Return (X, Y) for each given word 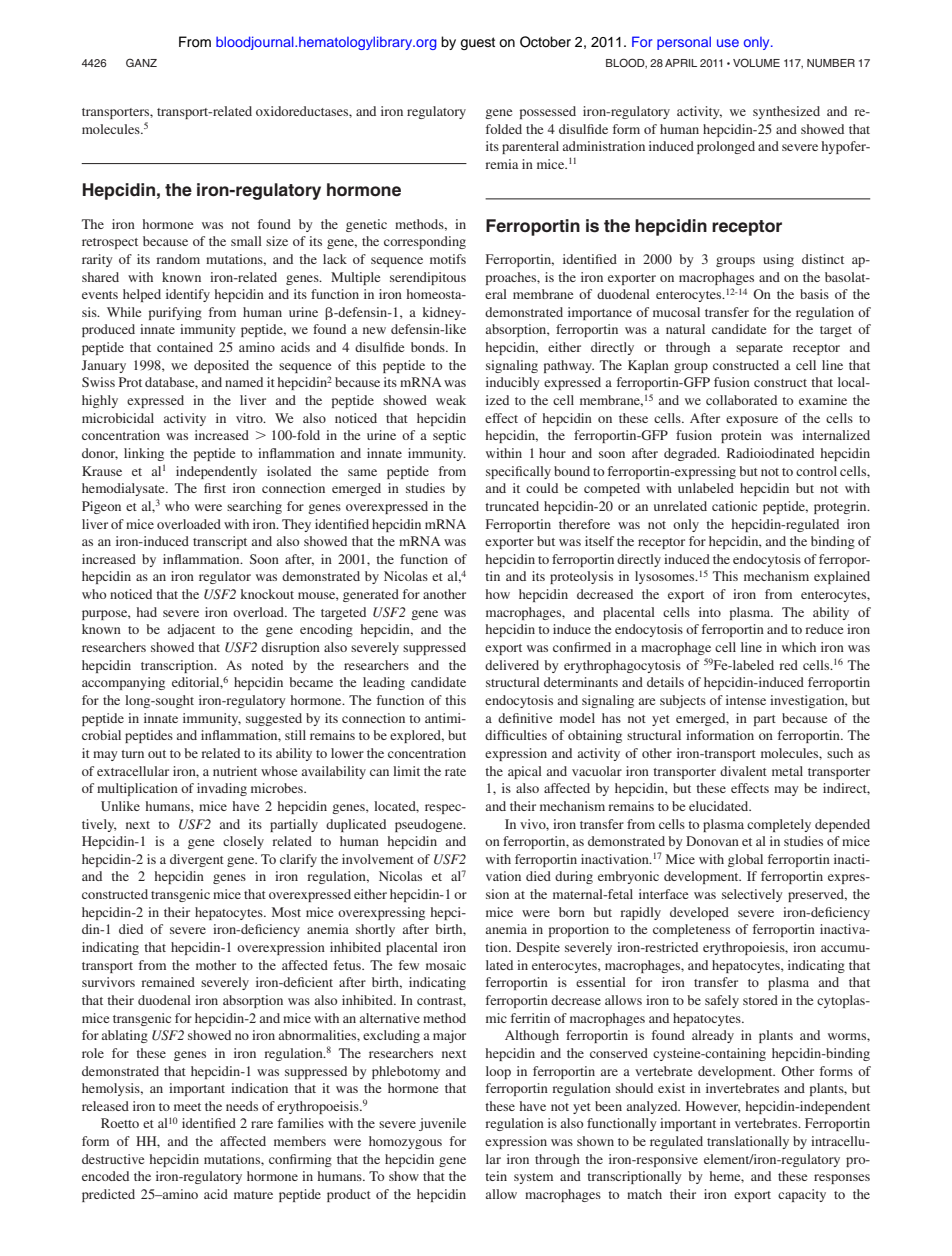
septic (449, 436)
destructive (113, 1159)
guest (477, 43)
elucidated (720, 806)
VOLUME (756, 62)
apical (525, 772)
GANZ (141, 62)
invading (222, 789)
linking (144, 454)
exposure (752, 421)
